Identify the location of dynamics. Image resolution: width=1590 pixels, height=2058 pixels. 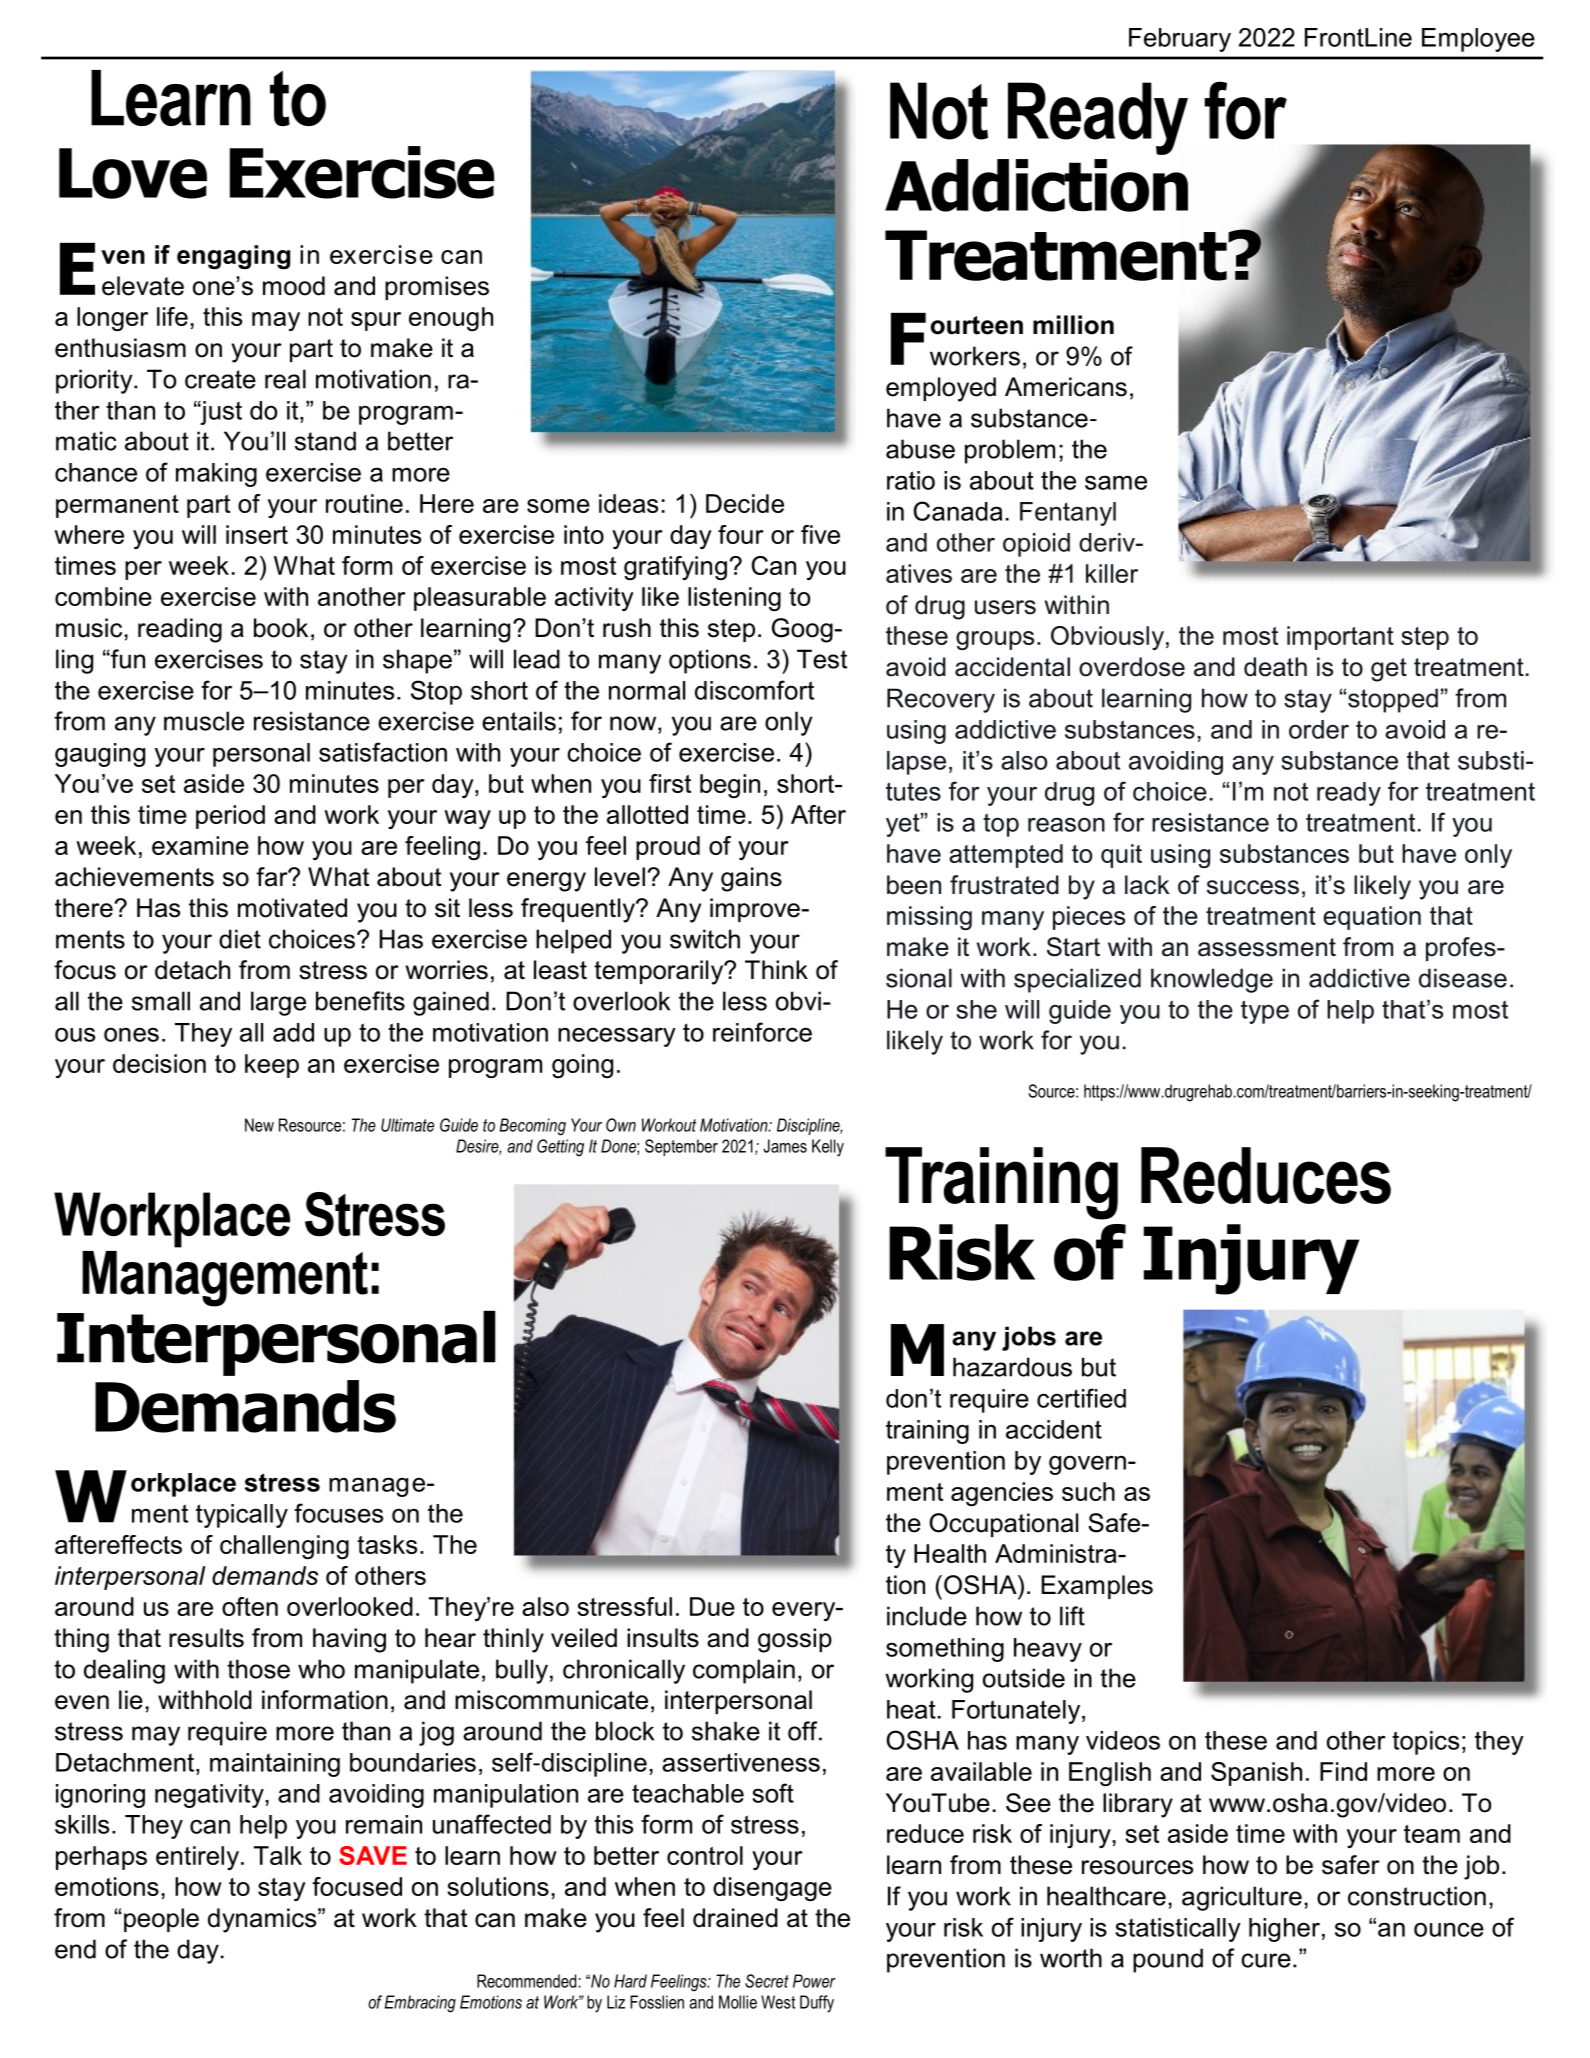
(263, 1920).
